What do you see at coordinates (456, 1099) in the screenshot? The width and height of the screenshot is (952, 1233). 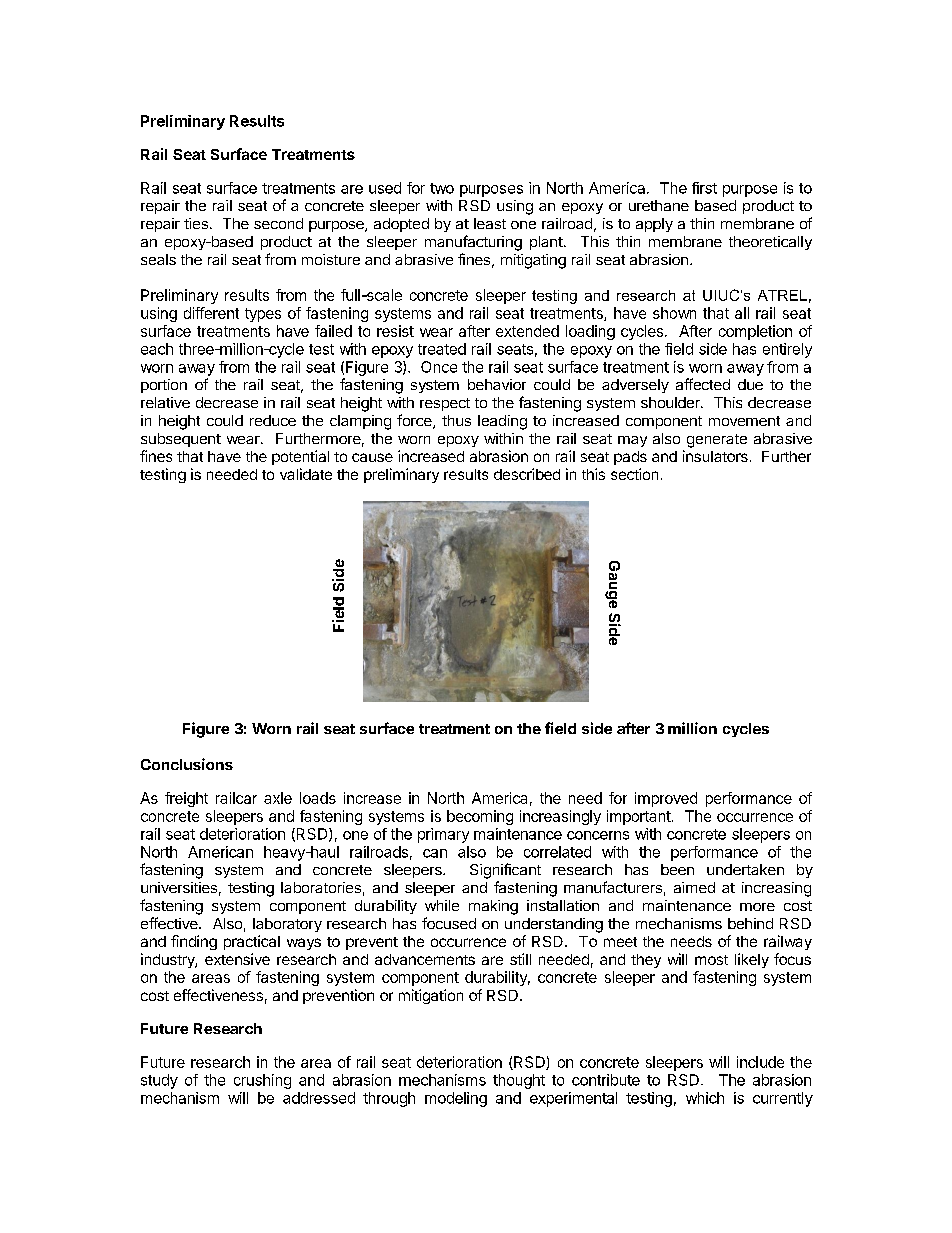 I see `modeling` at bounding box center [456, 1099].
